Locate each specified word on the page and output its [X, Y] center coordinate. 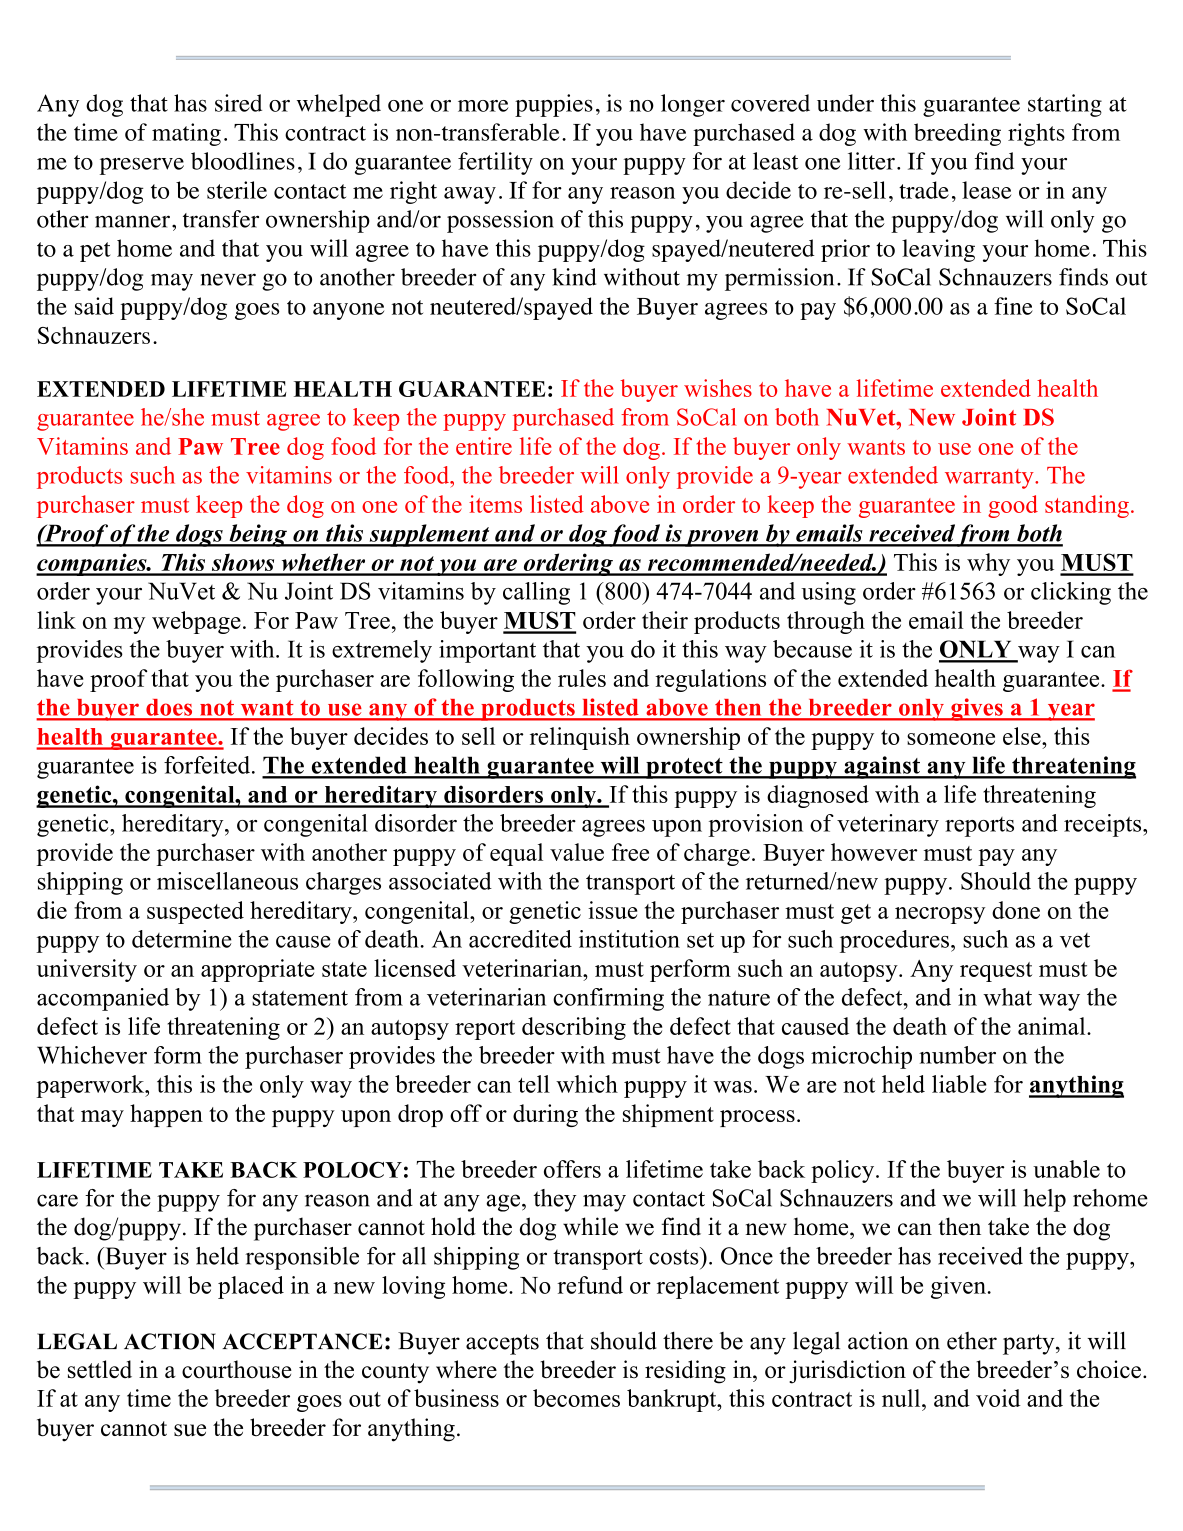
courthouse [237, 1369]
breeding [957, 134]
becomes [576, 1398]
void [998, 1398]
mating [186, 134]
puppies [554, 105]
